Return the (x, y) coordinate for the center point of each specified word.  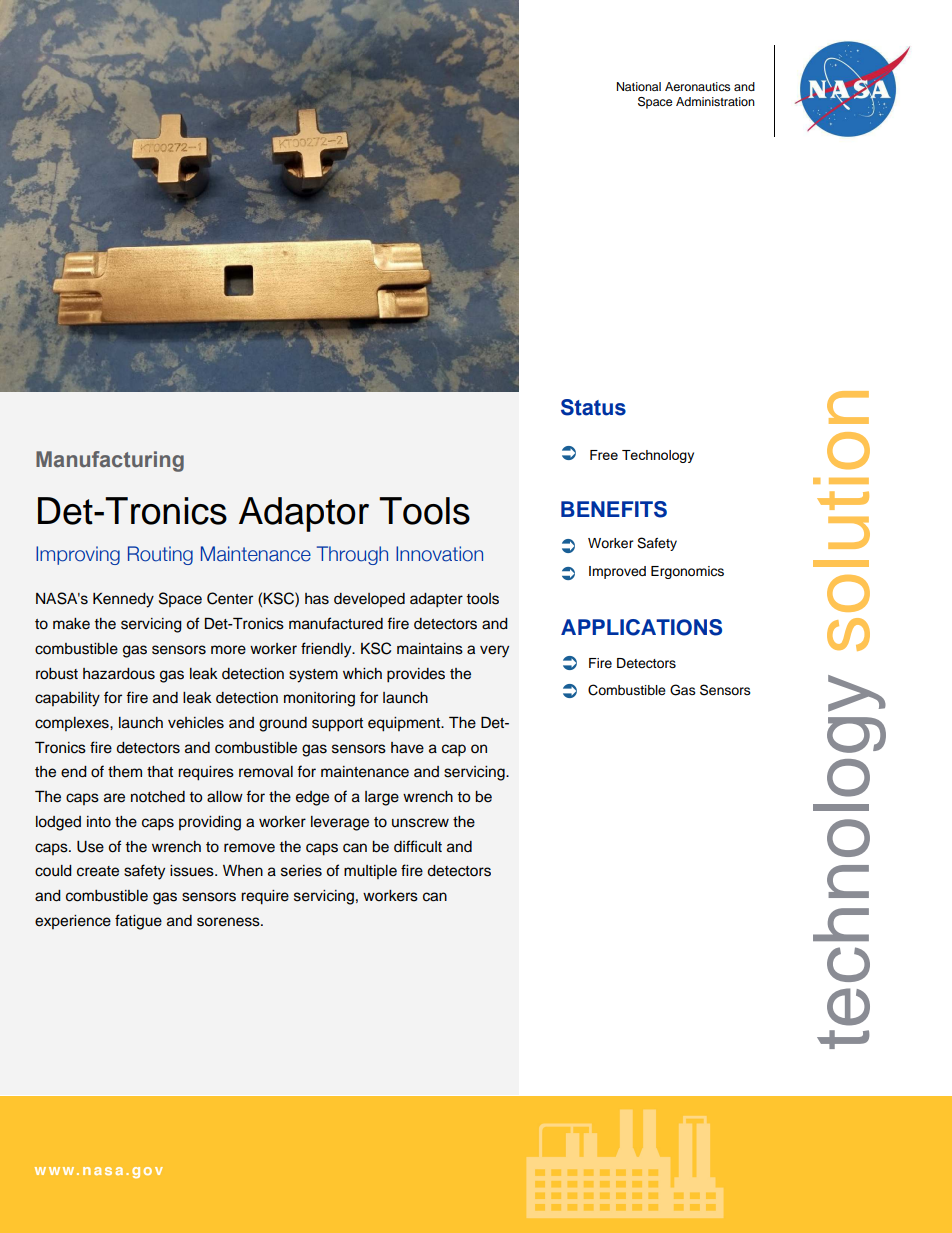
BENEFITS (614, 509)
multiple (370, 872)
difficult (418, 846)
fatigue (138, 922)
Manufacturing (110, 461)
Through (352, 555)
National (639, 86)
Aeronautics (697, 86)
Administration (715, 101)
